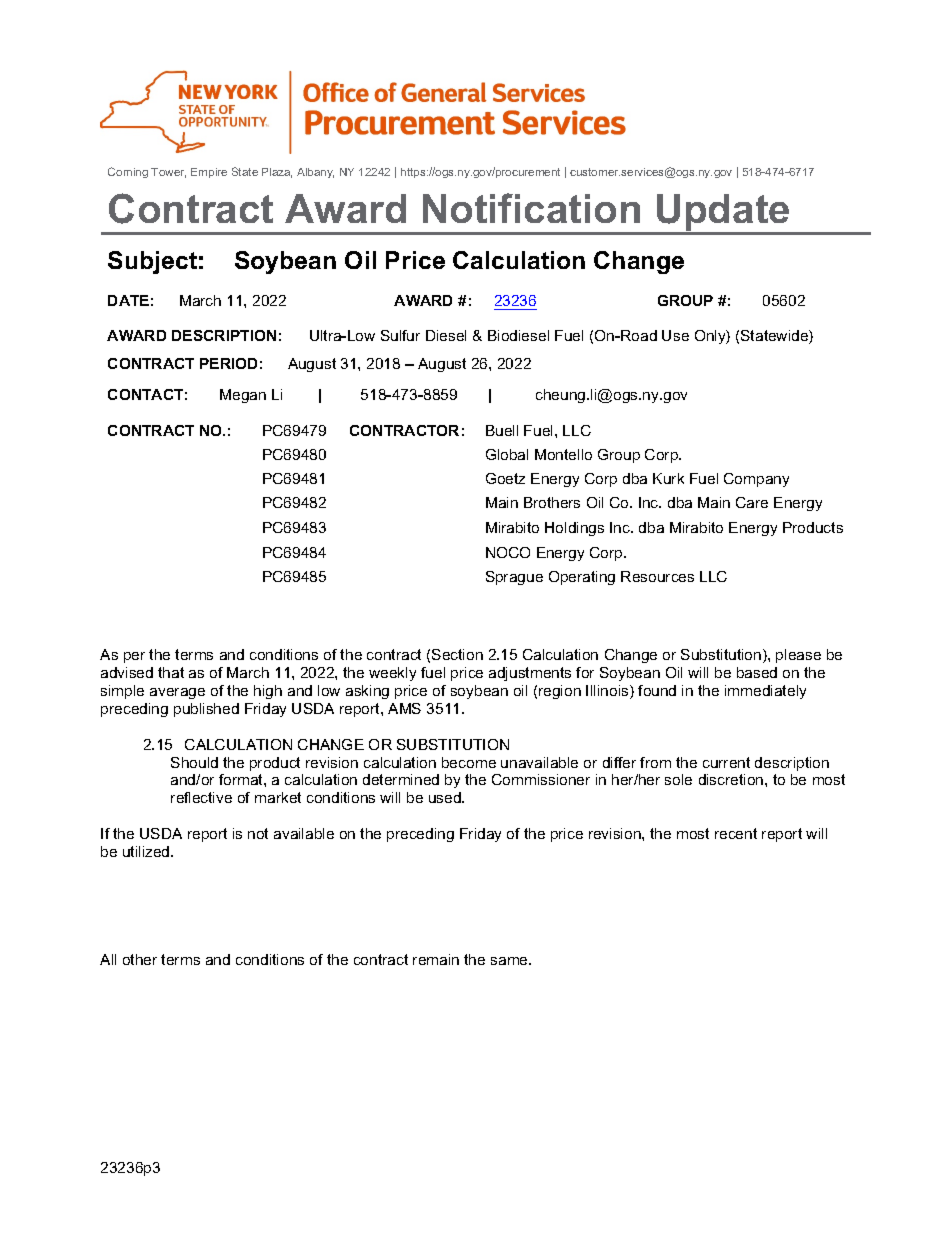 The width and height of the screenshot is (952, 1233). I want to click on Notification, so click(531, 208).
